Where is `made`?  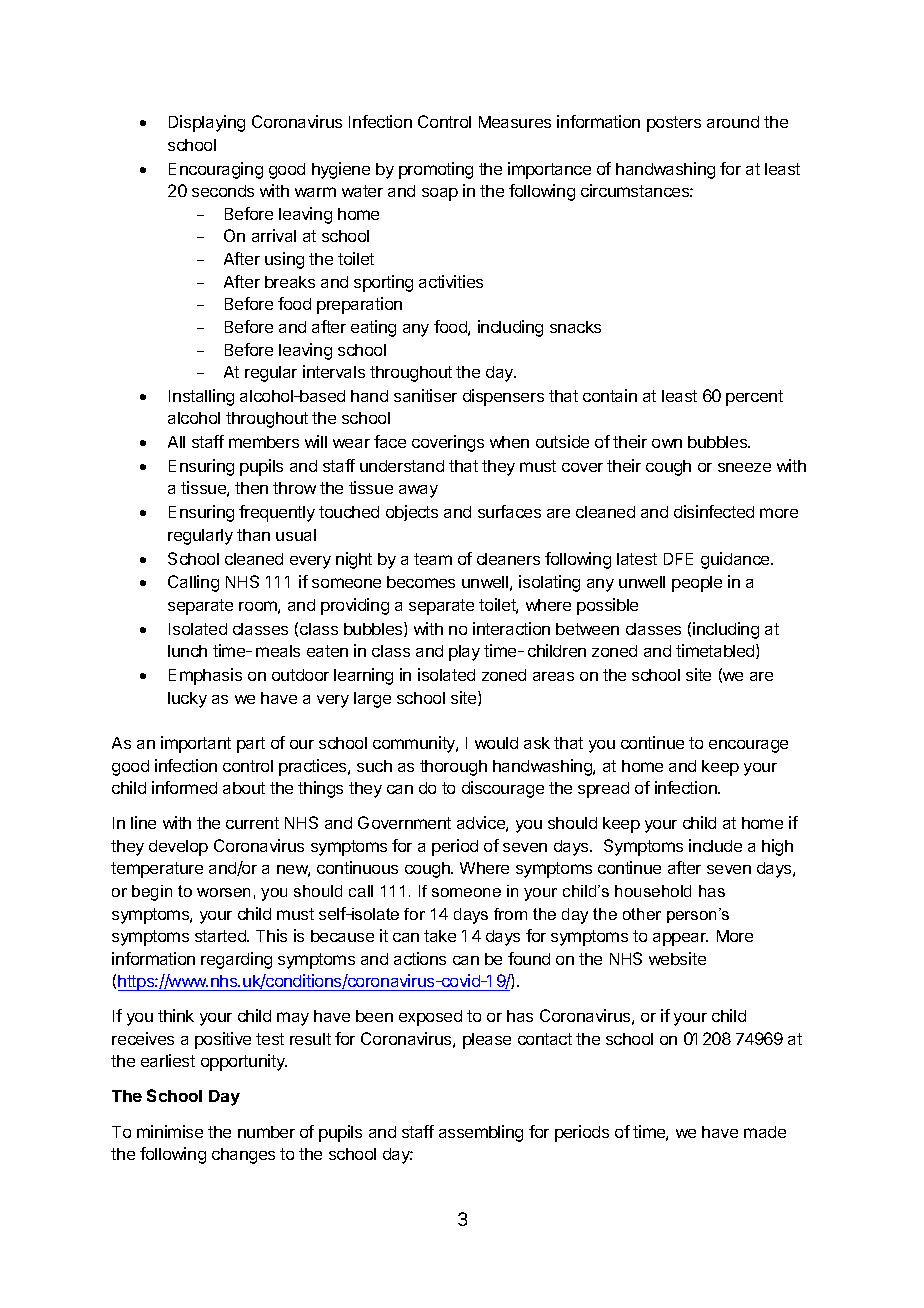
made is located at coordinates (765, 1132).
